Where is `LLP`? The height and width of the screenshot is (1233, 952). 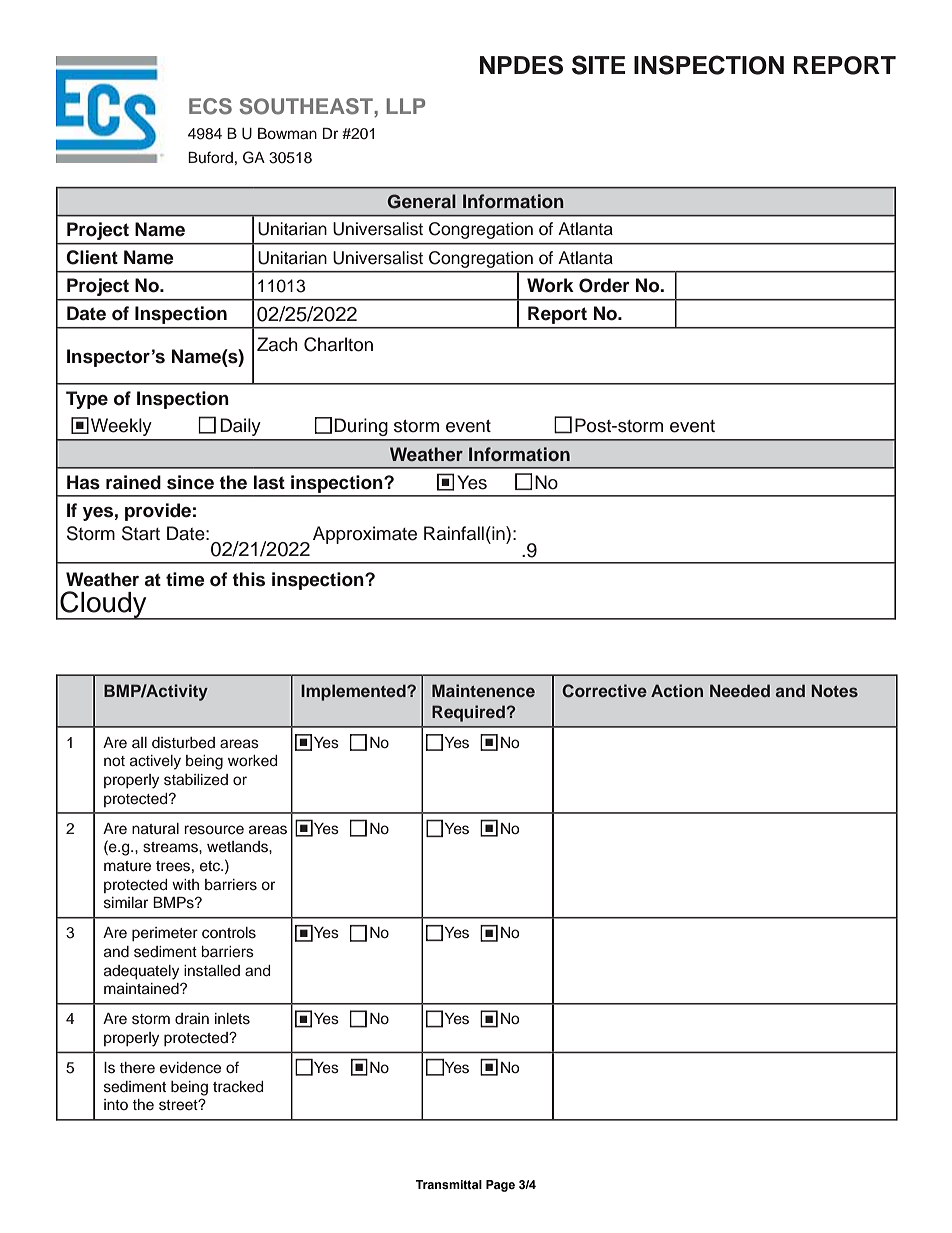 LLP is located at coordinates (405, 106).
